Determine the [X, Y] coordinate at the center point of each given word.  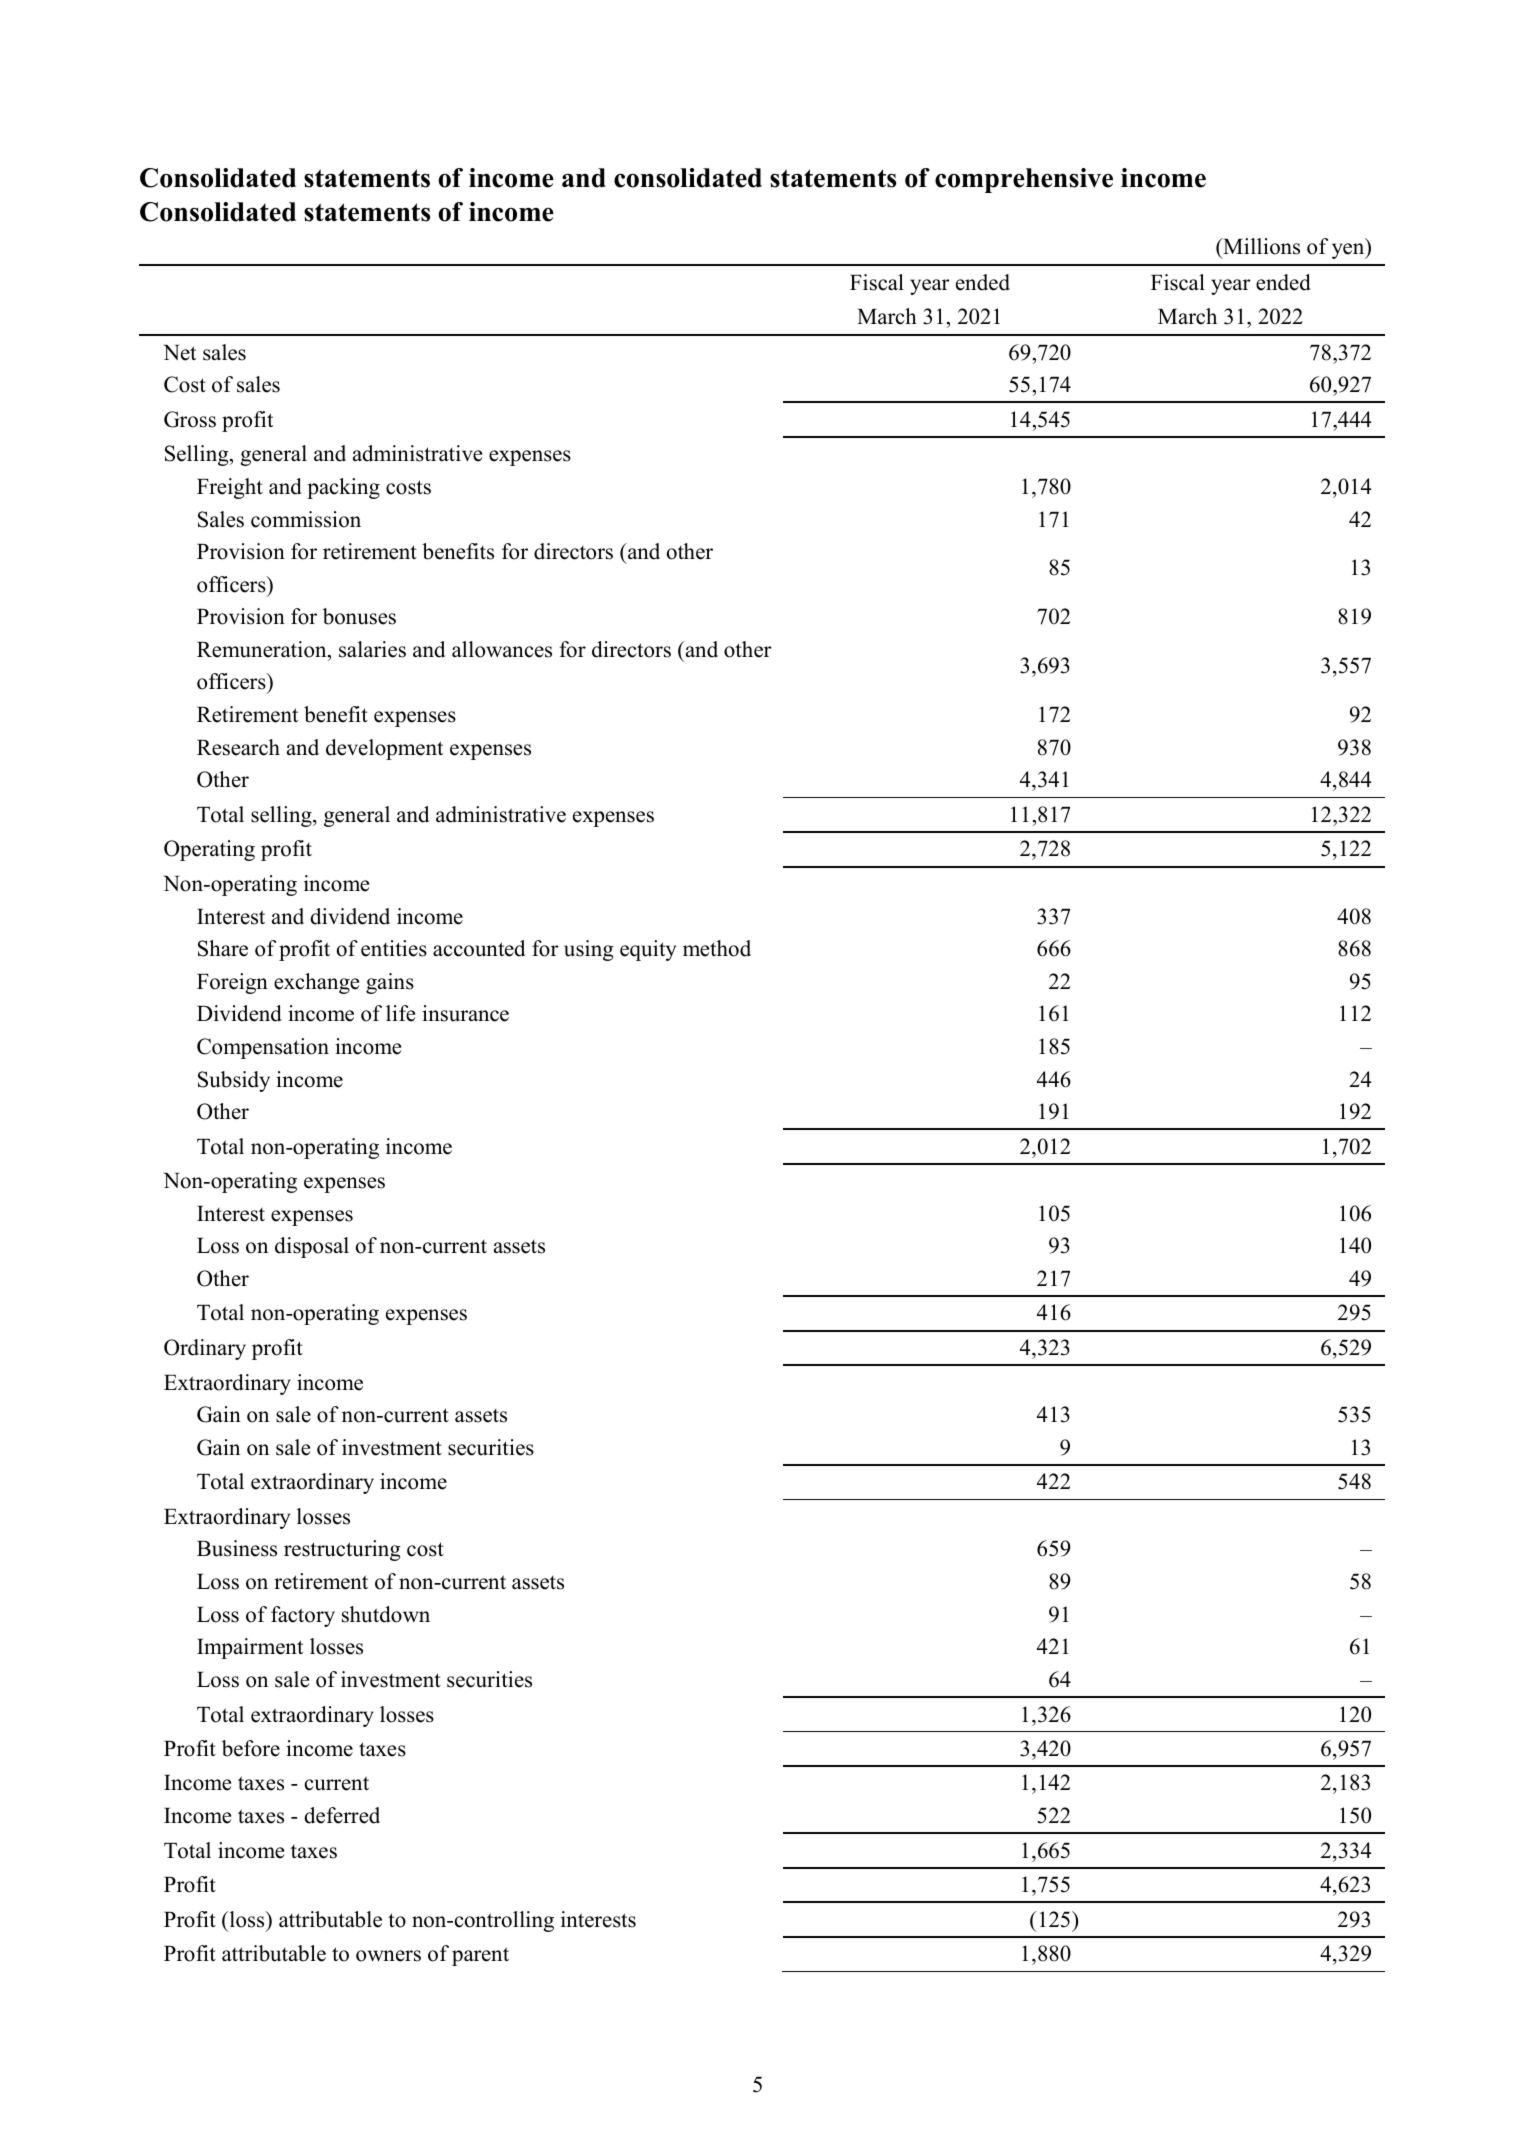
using [589, 950]
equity [648, 950]
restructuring [342, 1550]
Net [179, 353]
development [384, 749]
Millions [1260, 246]
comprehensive [1024, 180]
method [717, 948]
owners [388, 1956]
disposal [312, 1247]
